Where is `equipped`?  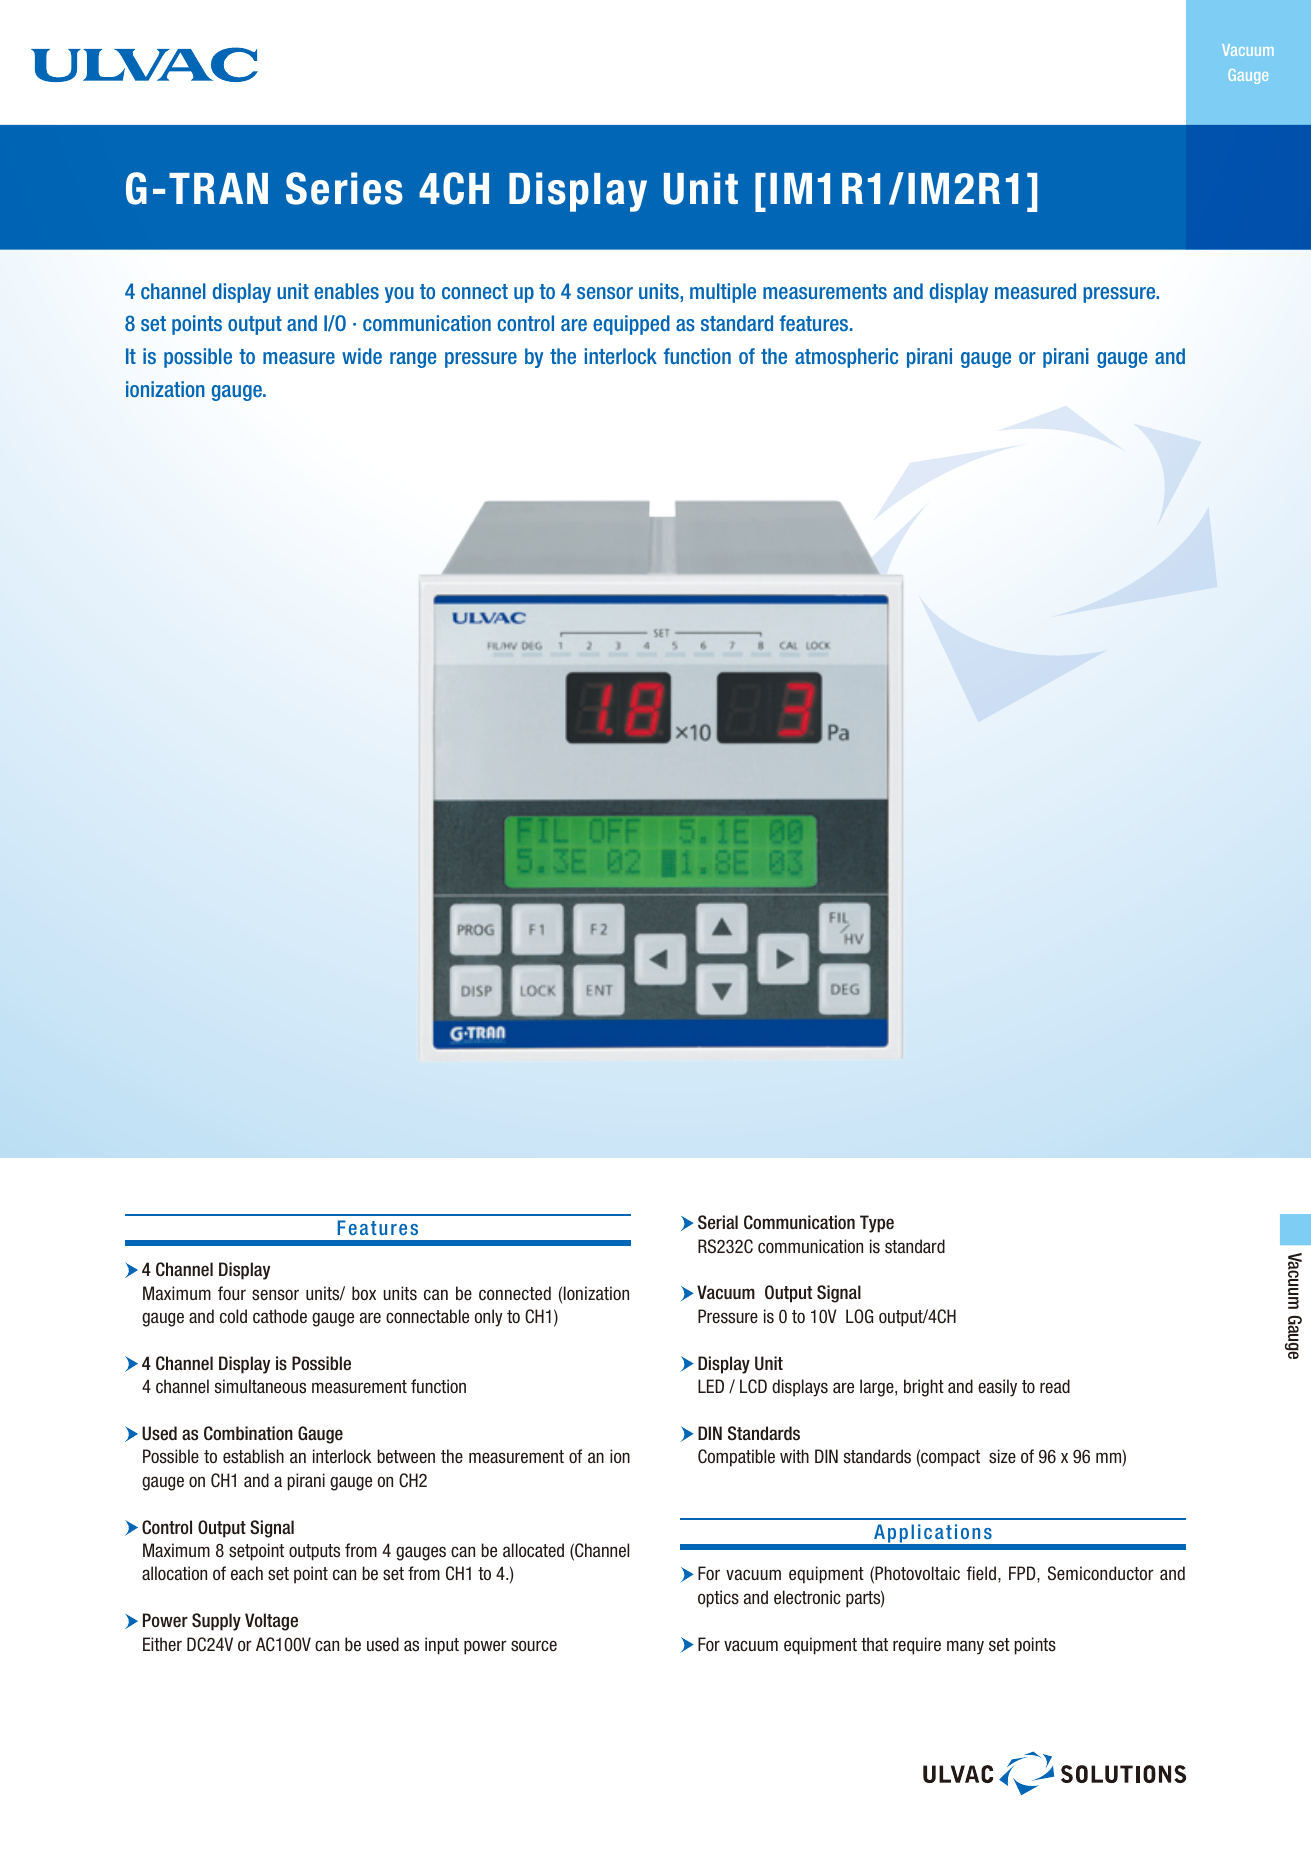 equipped is located at coordinates (631, 325).
